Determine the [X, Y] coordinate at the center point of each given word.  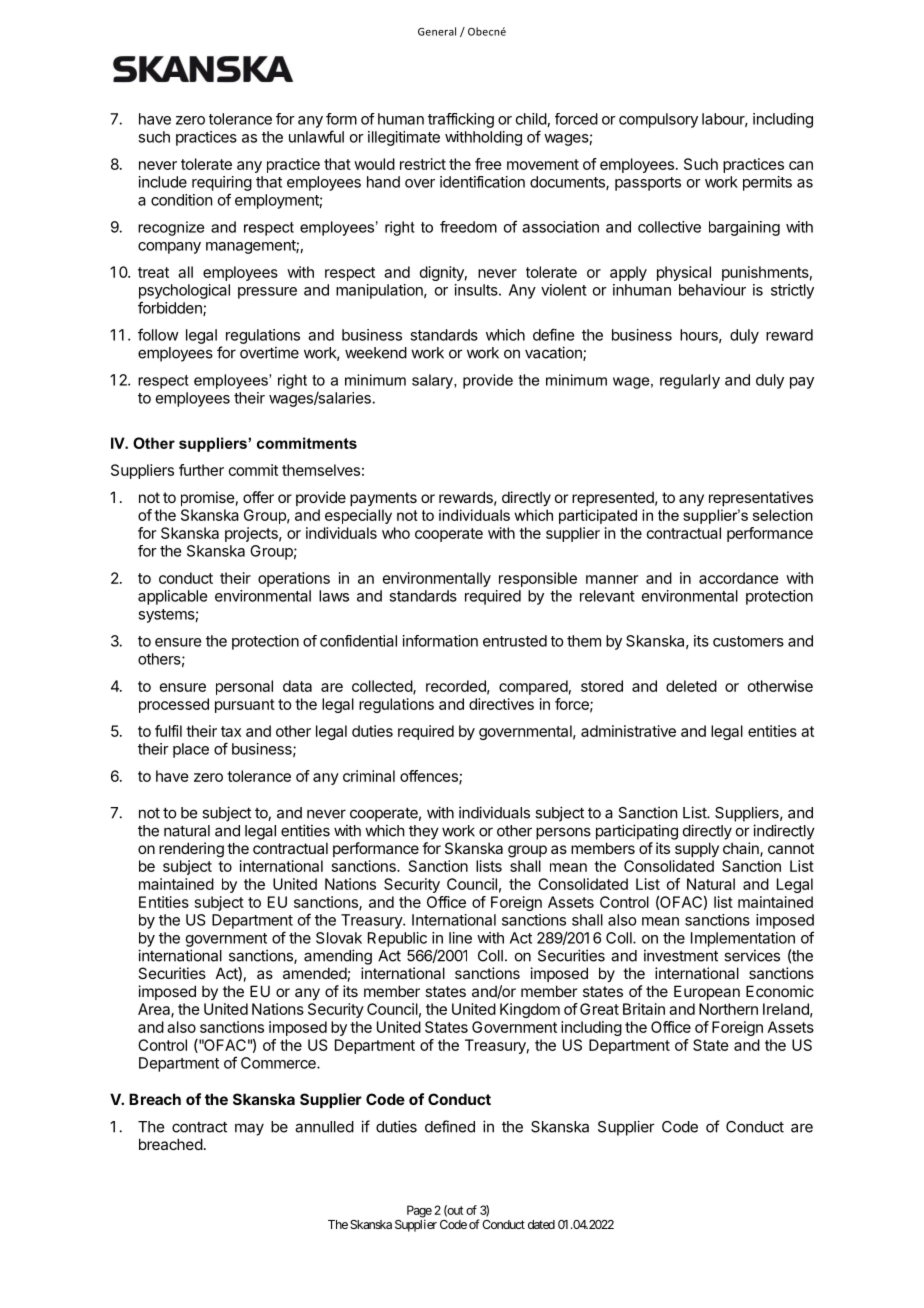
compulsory [658, 120]
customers [748, 641]
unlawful [316, 136]
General [437, 31]
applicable [172, 597]
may [249, 1129]
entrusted [515, 641]
